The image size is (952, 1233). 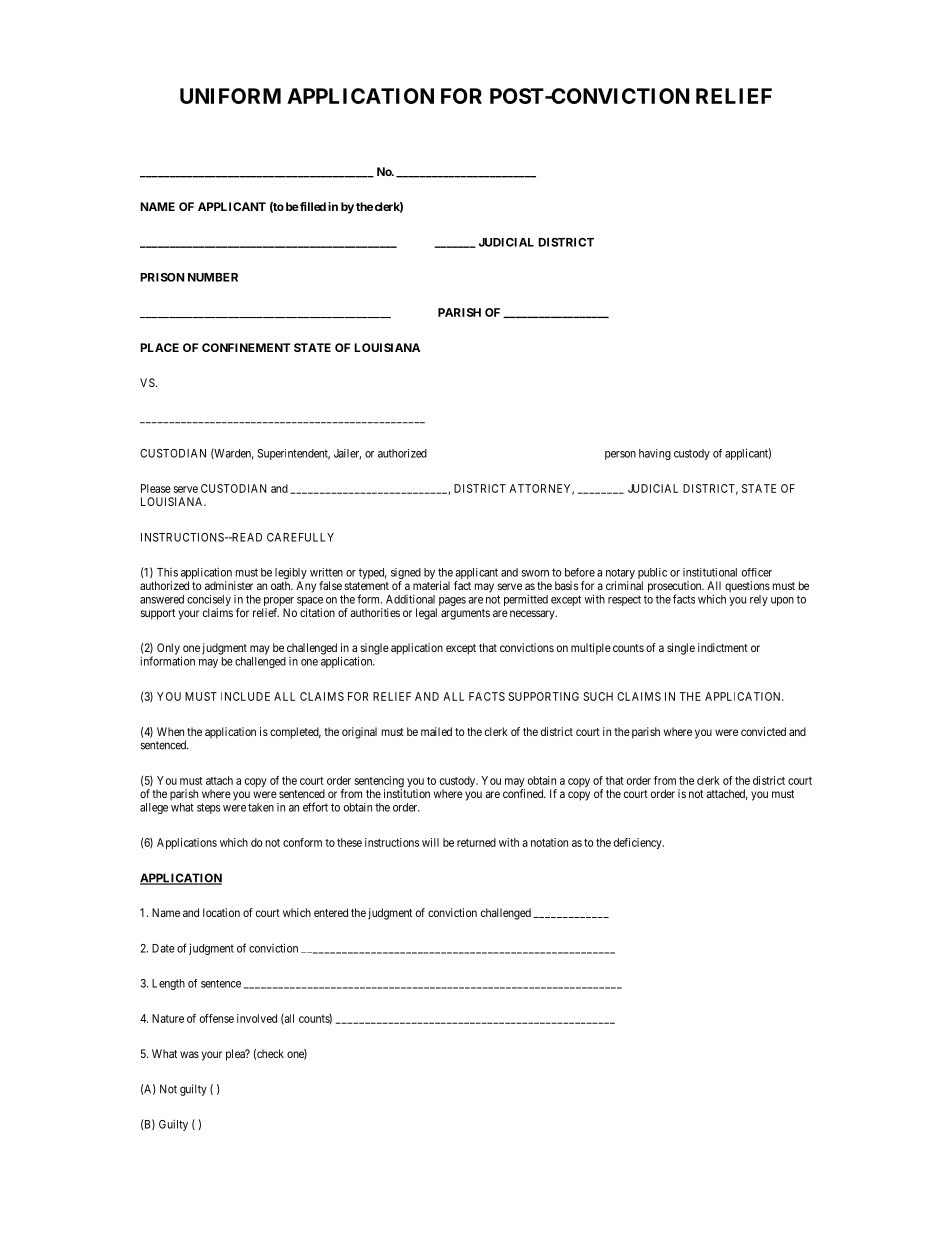 What do you see at coordinates (312, 206) in the screenshot?
I see `filled` at bounding box center [312, 206].
